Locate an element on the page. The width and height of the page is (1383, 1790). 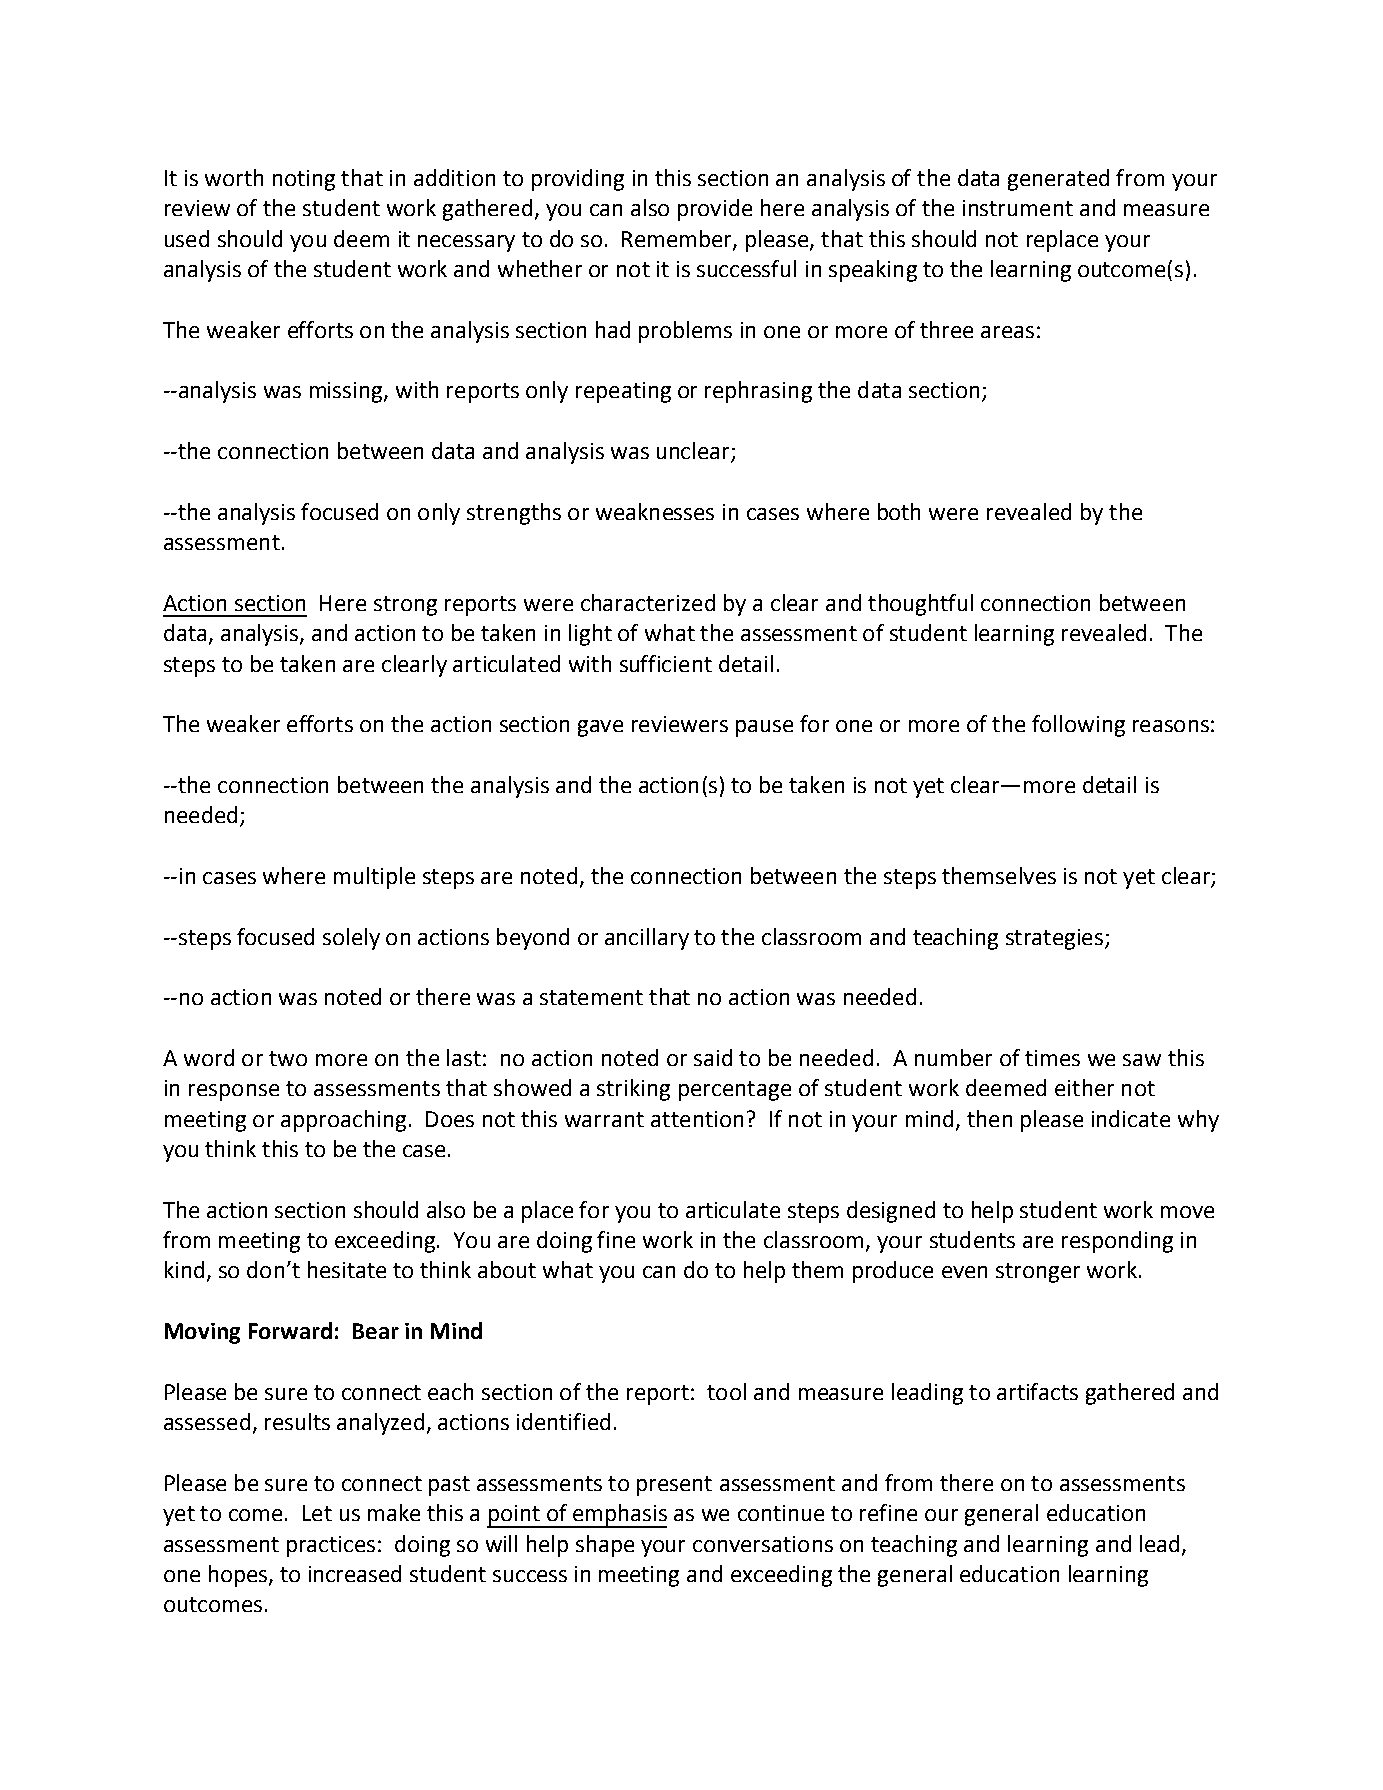
ancillary is located at coordinates (647, 939).
